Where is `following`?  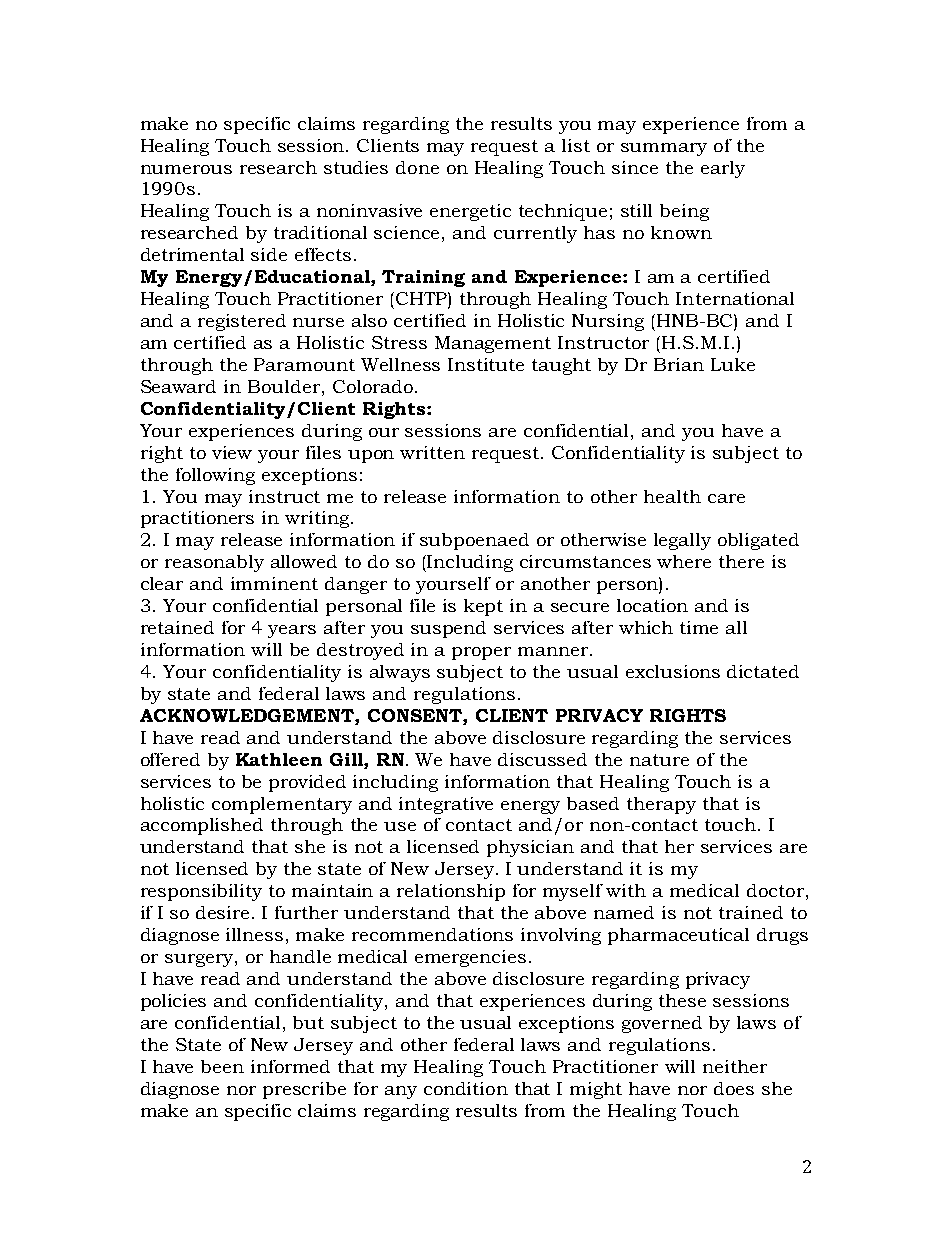 following is located at coordinates (215, 476).
